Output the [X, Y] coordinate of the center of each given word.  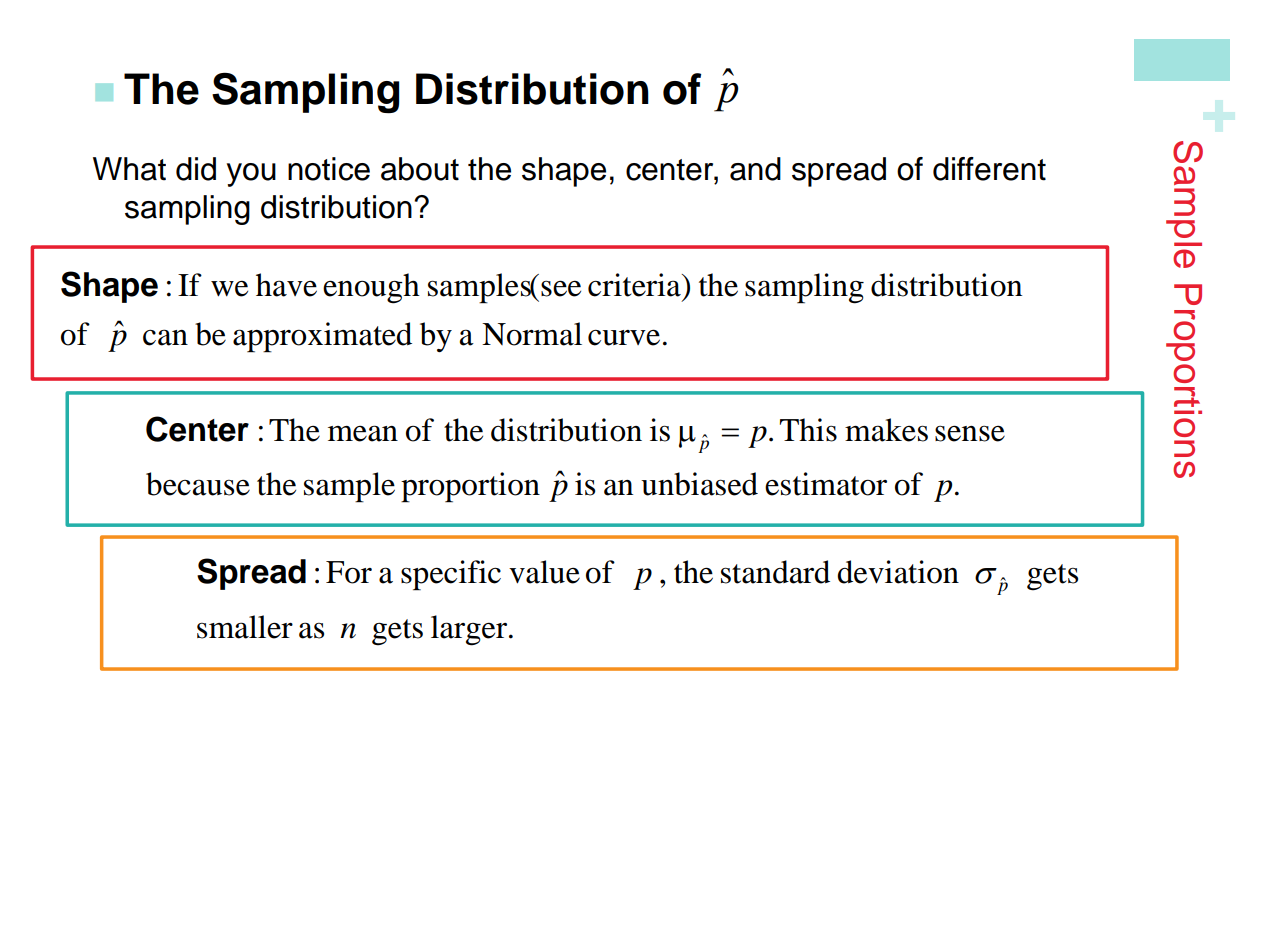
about [420, 169]
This [808, 430]
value [544, 572]
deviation [898, 572]
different [989, 169]
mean [363, 433]
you [251, 175]
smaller [245, 627]
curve [624, 337]
